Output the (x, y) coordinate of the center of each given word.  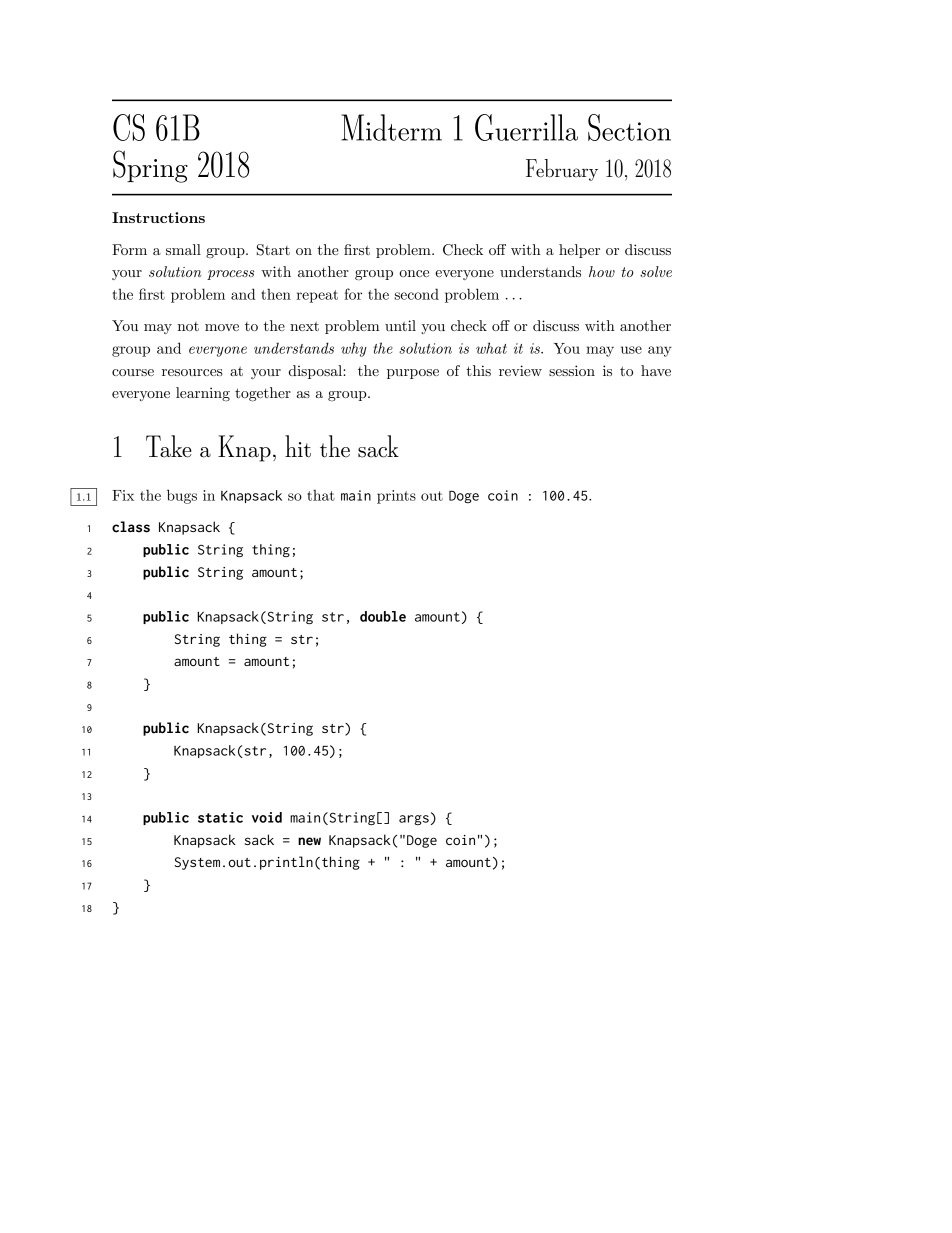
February (562, 170)
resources (192, 372)
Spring (150, 166)
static (220, 817)
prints (396, 497)
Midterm (391, 127)
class (131, 527)
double (383, 616)
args (414, 820)
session (572, 370)
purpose (413, 374)
